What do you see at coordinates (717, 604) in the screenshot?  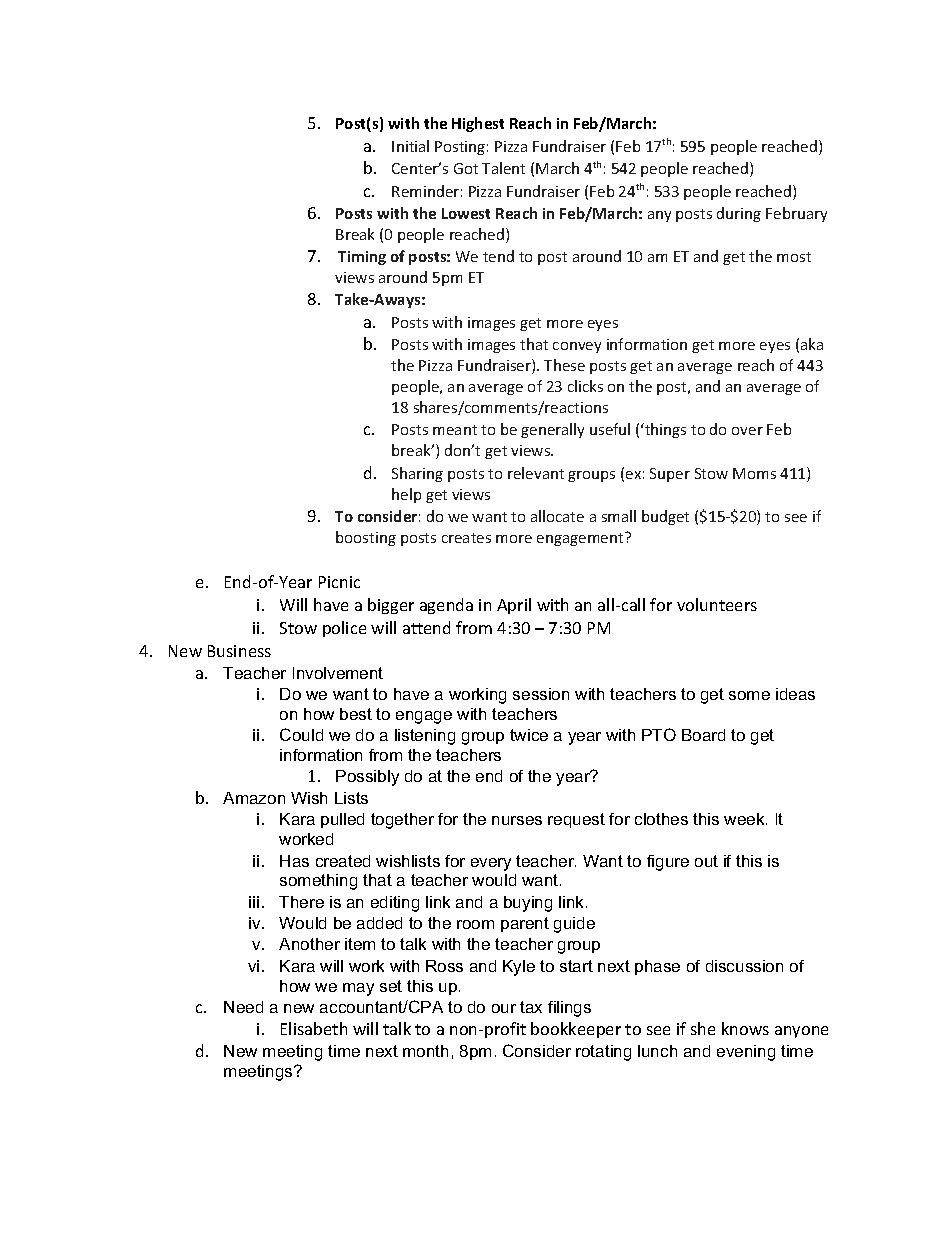 I see `volunteers` at bounding box center [717, 604].
